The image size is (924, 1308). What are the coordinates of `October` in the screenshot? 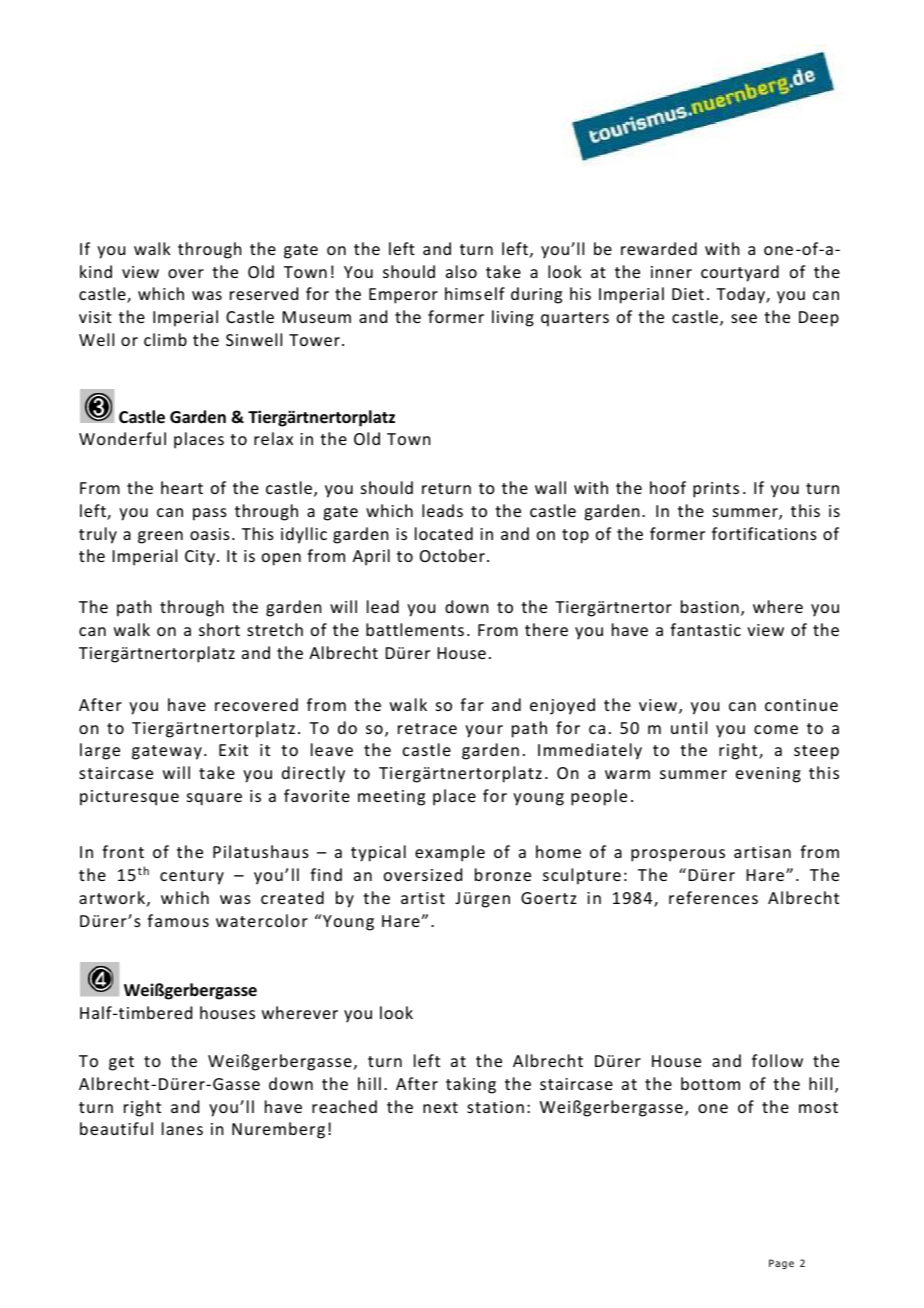 It's located at (452, 555).
